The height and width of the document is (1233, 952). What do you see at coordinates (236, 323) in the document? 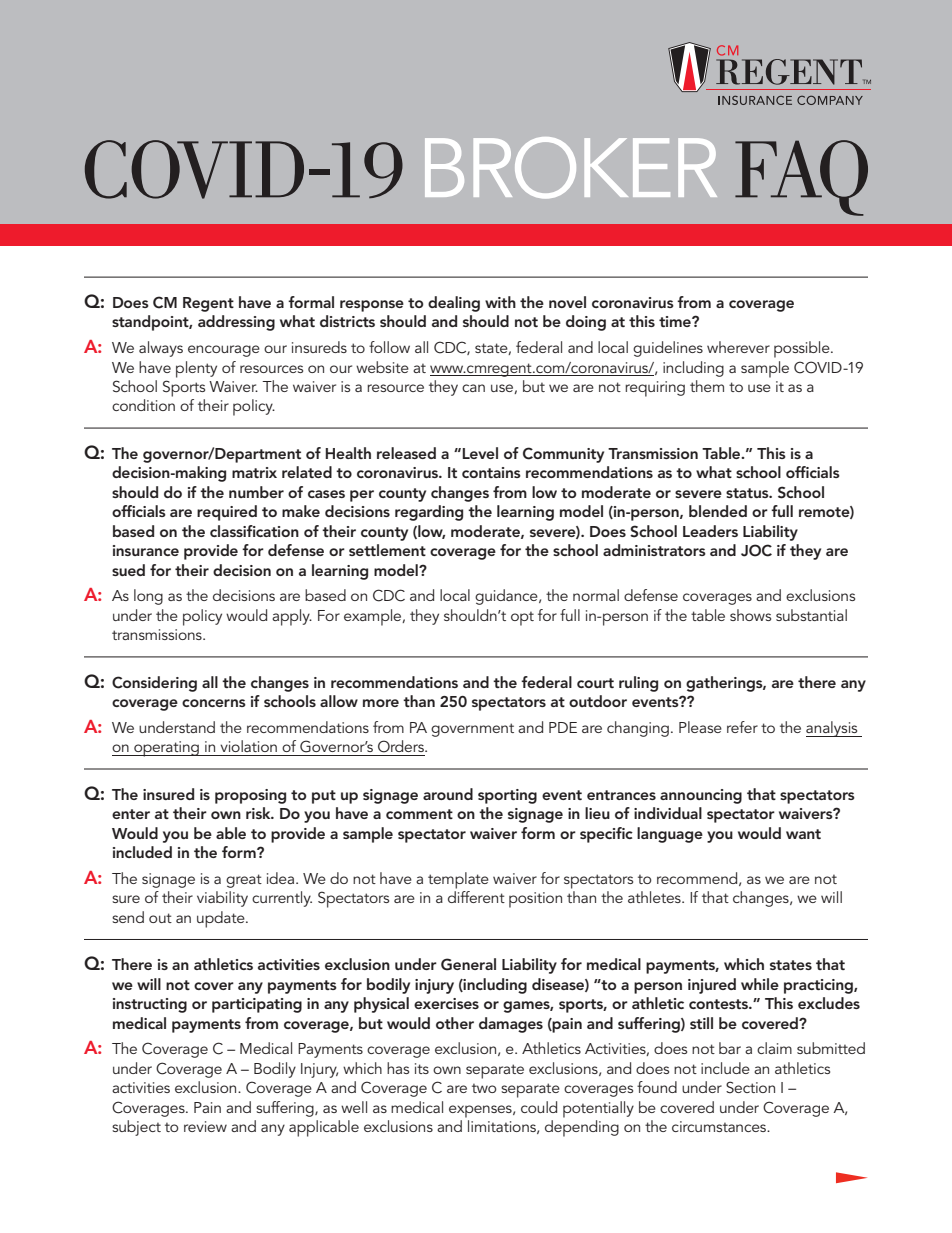
I see `addressing` at bounding box center [236, 323].
